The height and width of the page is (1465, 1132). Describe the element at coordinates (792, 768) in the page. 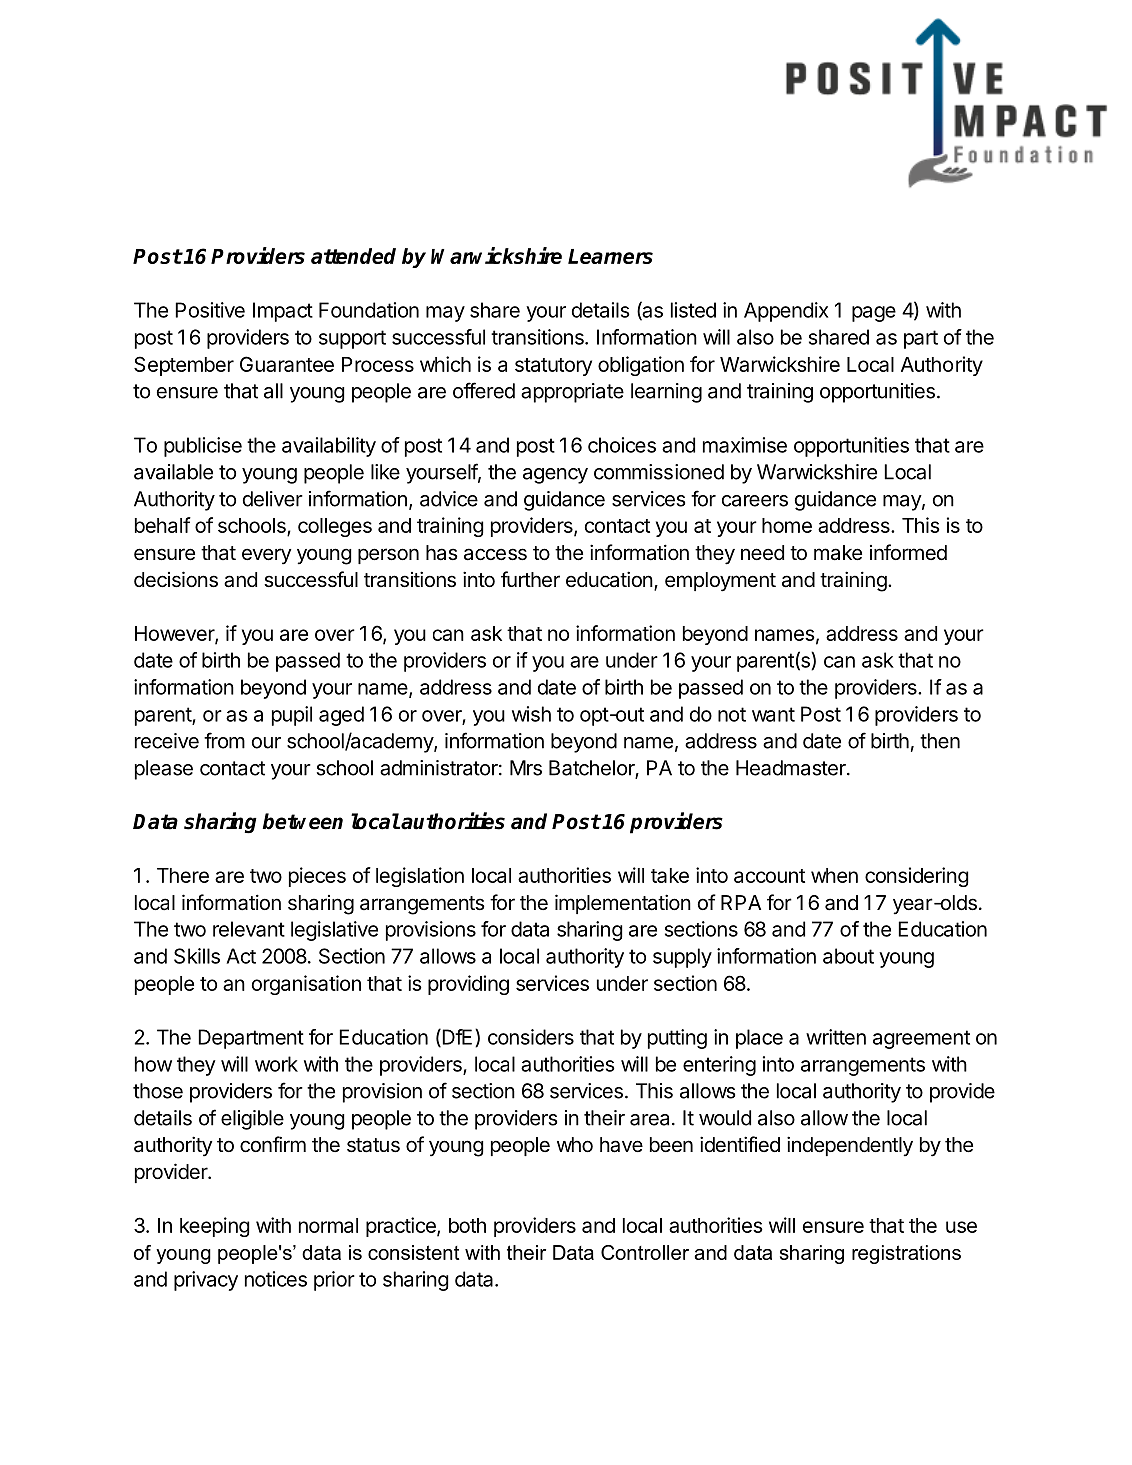

I see `Headmaster` at that location.
